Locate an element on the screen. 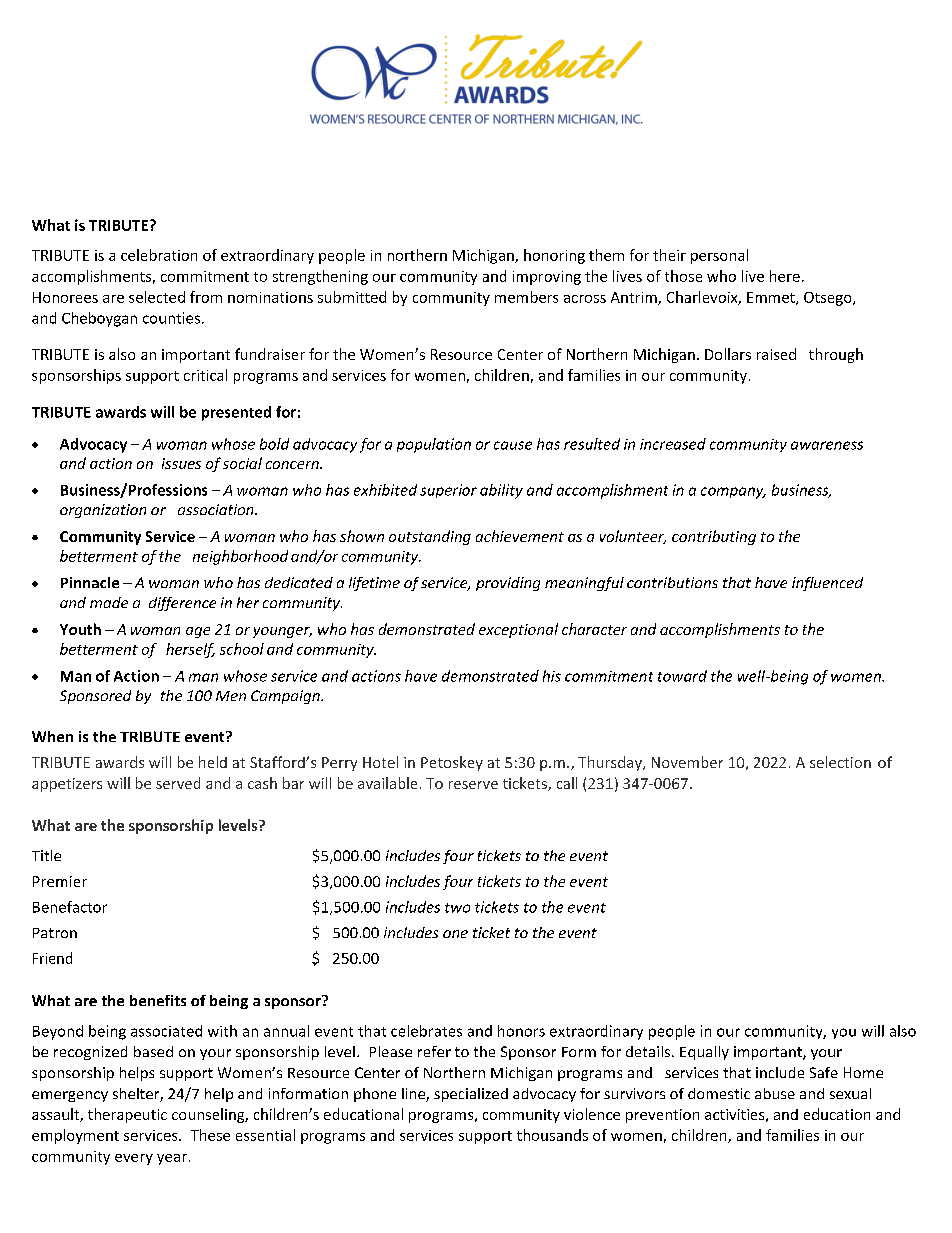  toward is located at coordinates (682, 676).
